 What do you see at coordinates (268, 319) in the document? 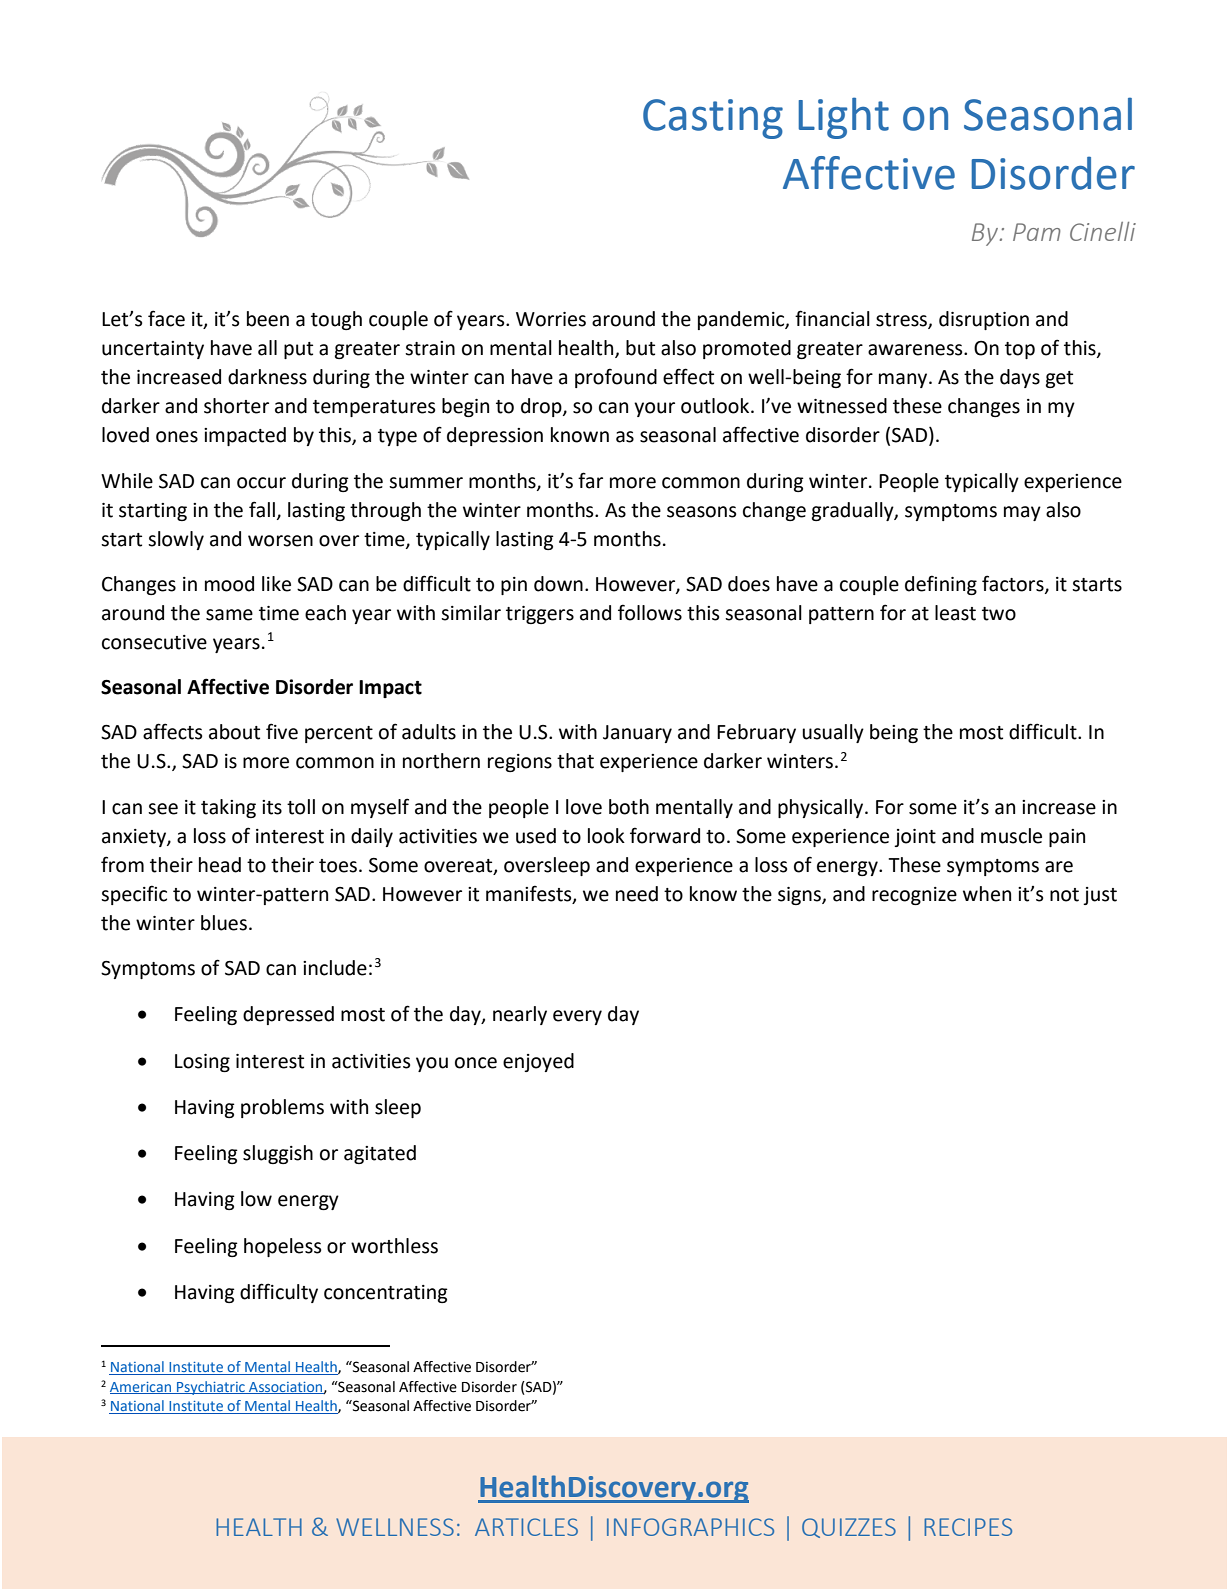
I see `been` at bounding box center [268, 319].
